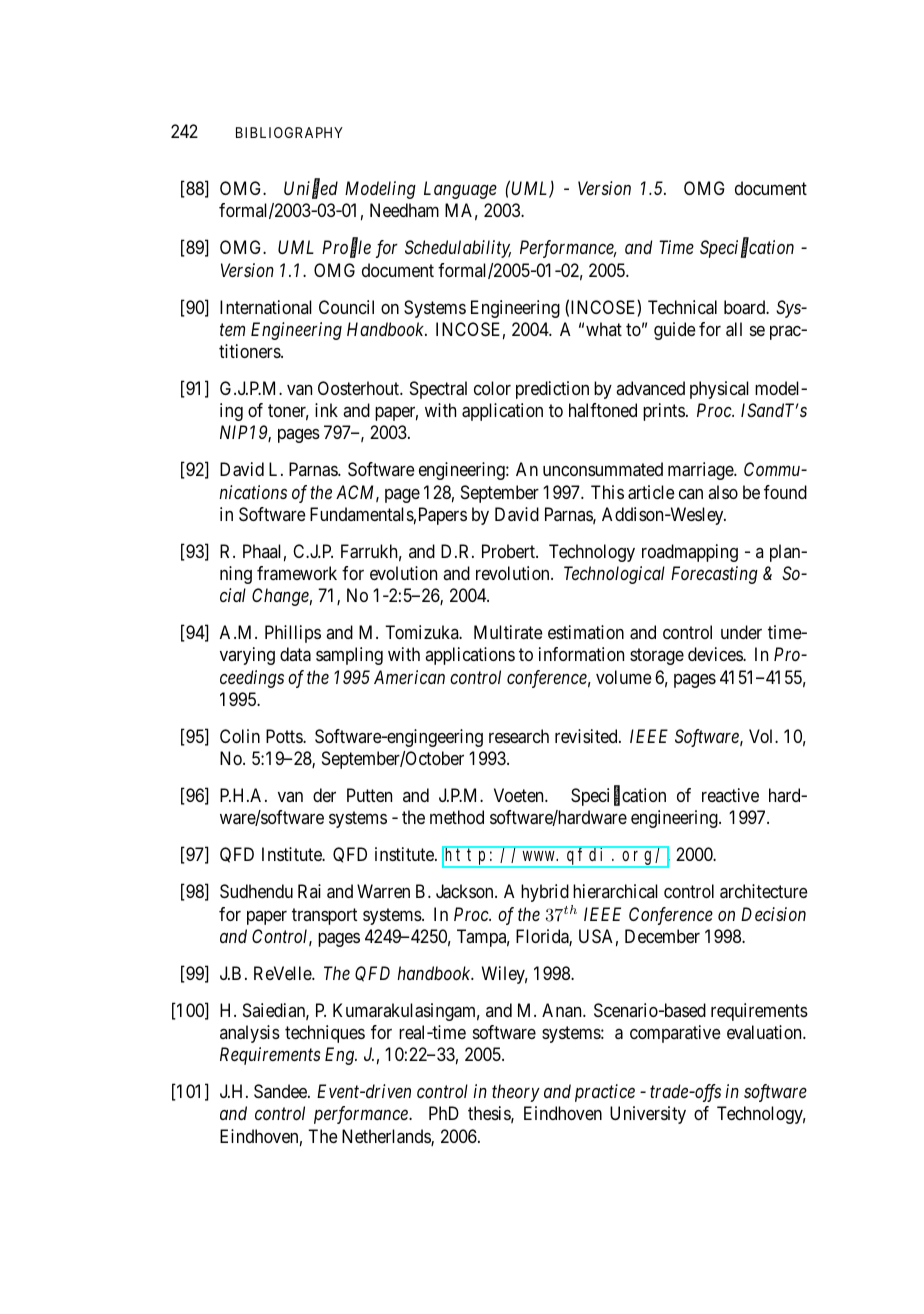 The height and width of the screenshot is (1314, 924). I want to click on information, so click(581, 654).
